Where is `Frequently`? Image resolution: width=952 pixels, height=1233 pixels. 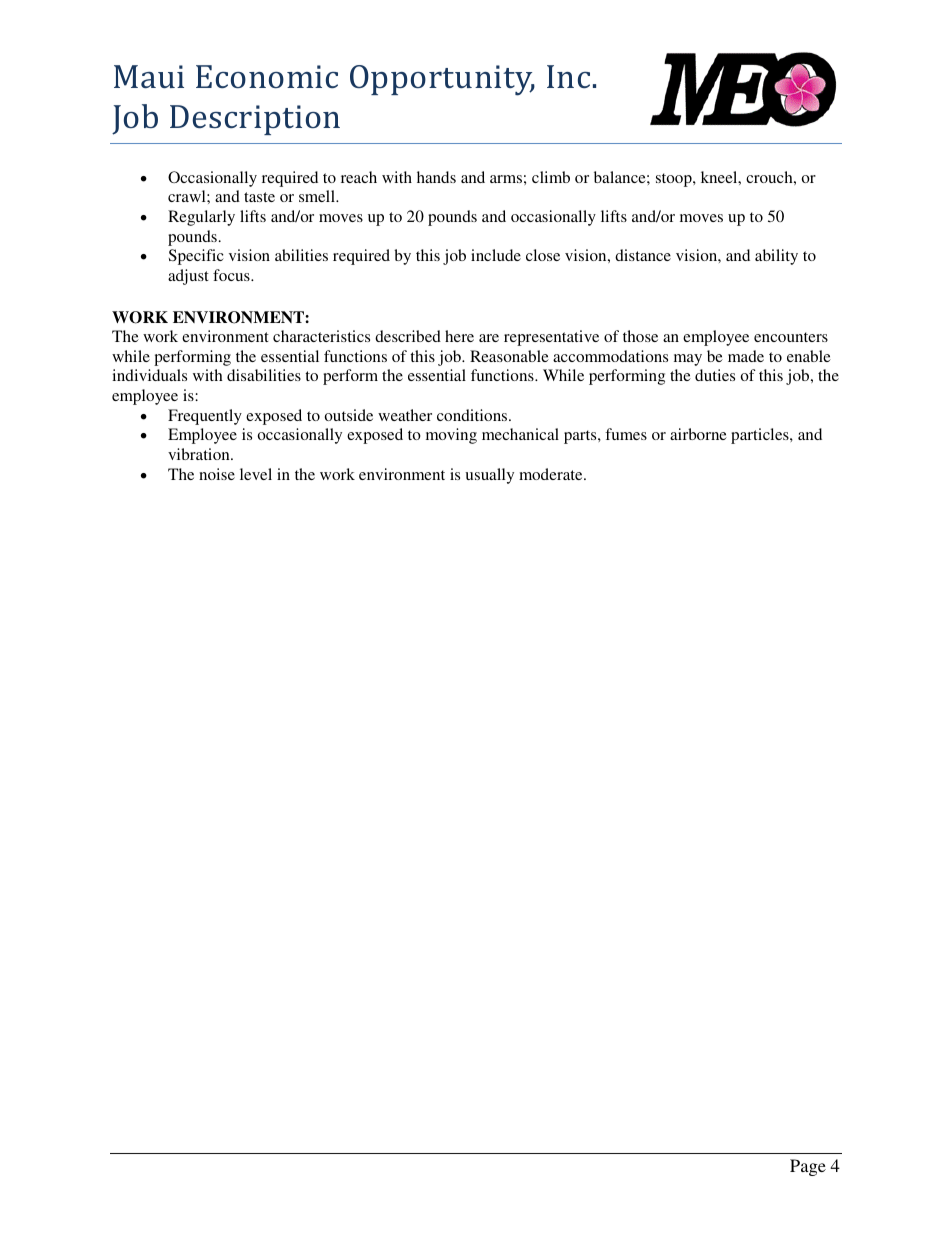 Frequently is located at coordinates (205, 417).
